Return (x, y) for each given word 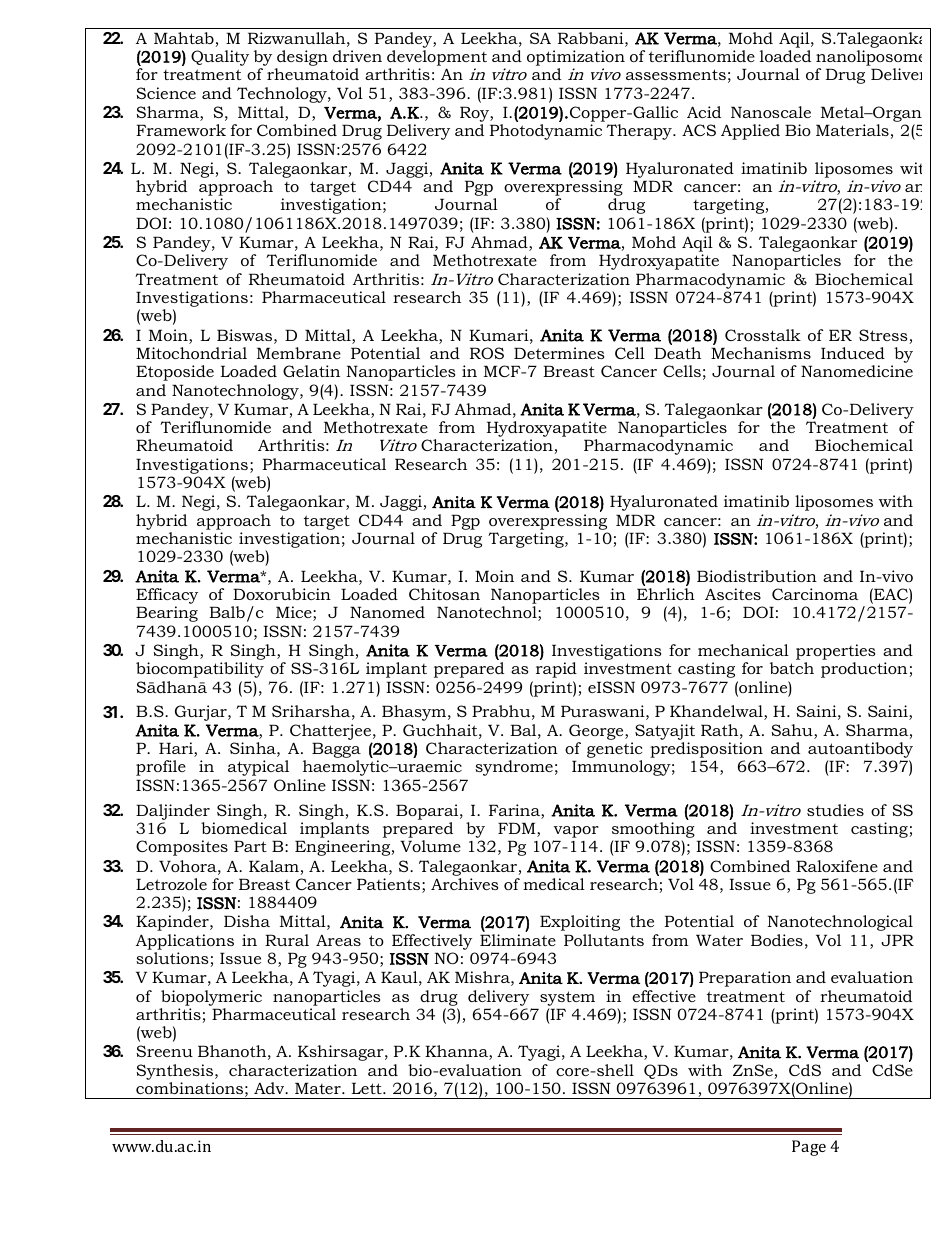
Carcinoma (815, 594)
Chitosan (444, 594)
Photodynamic (546, 132)
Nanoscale (771, 112)
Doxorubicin (282, 594)
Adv (270, 1088)
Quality (220, 58)
